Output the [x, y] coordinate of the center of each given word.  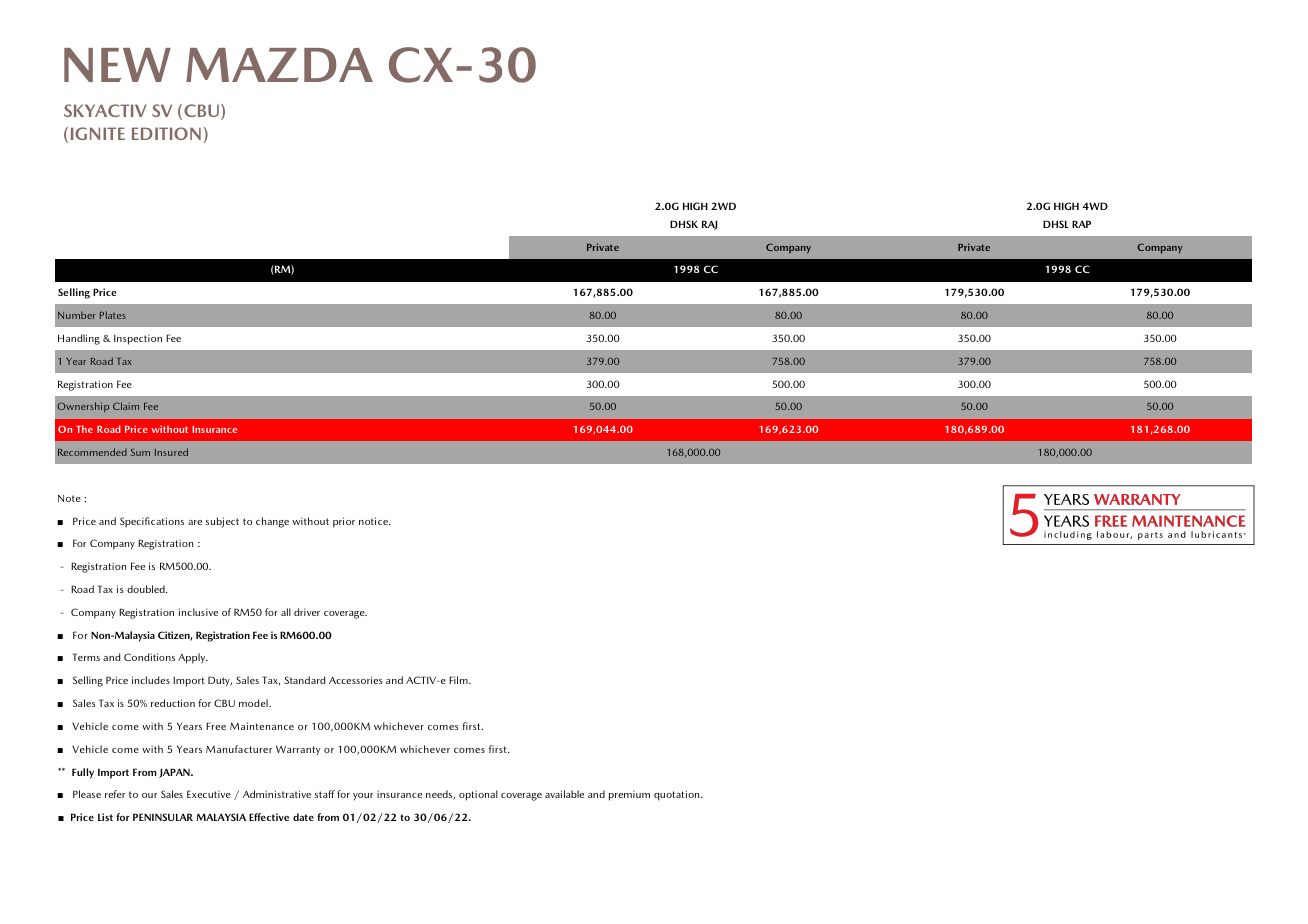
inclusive [198, 612]
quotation [678, 795]
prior [344, 522]
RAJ [709, 225]
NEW [117, 65]
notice [374, 521]
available [564, 794]
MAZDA [279, 65]
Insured [171, 452]
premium [629, 795]
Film [459, 680]
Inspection [138, 339]
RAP [1081, 224]
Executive [209, 794]
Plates [113, 315]
